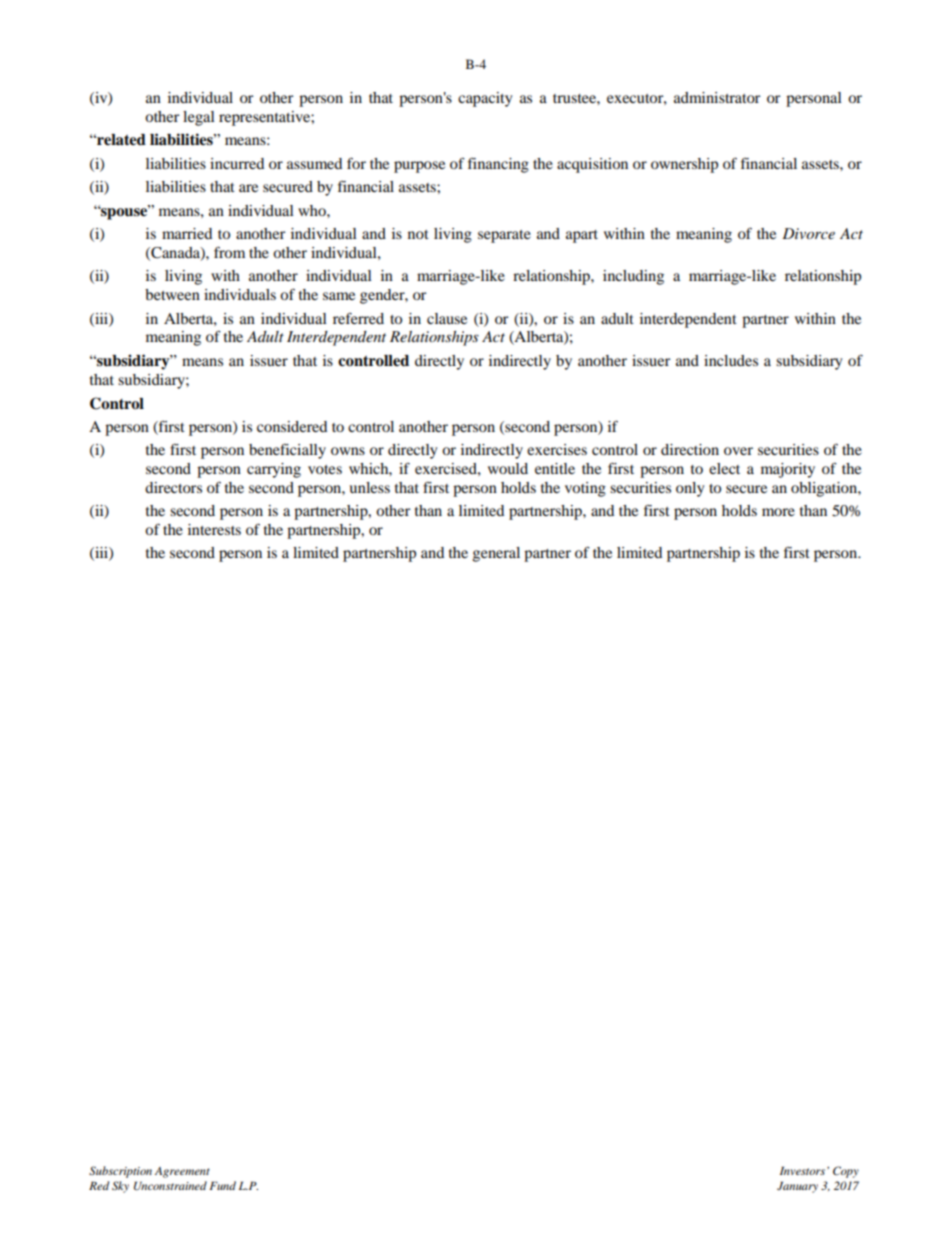  What do you see at coordinates (717, 97) in the screenshot?
I see `administrator` at bounding box center [717, 97].
